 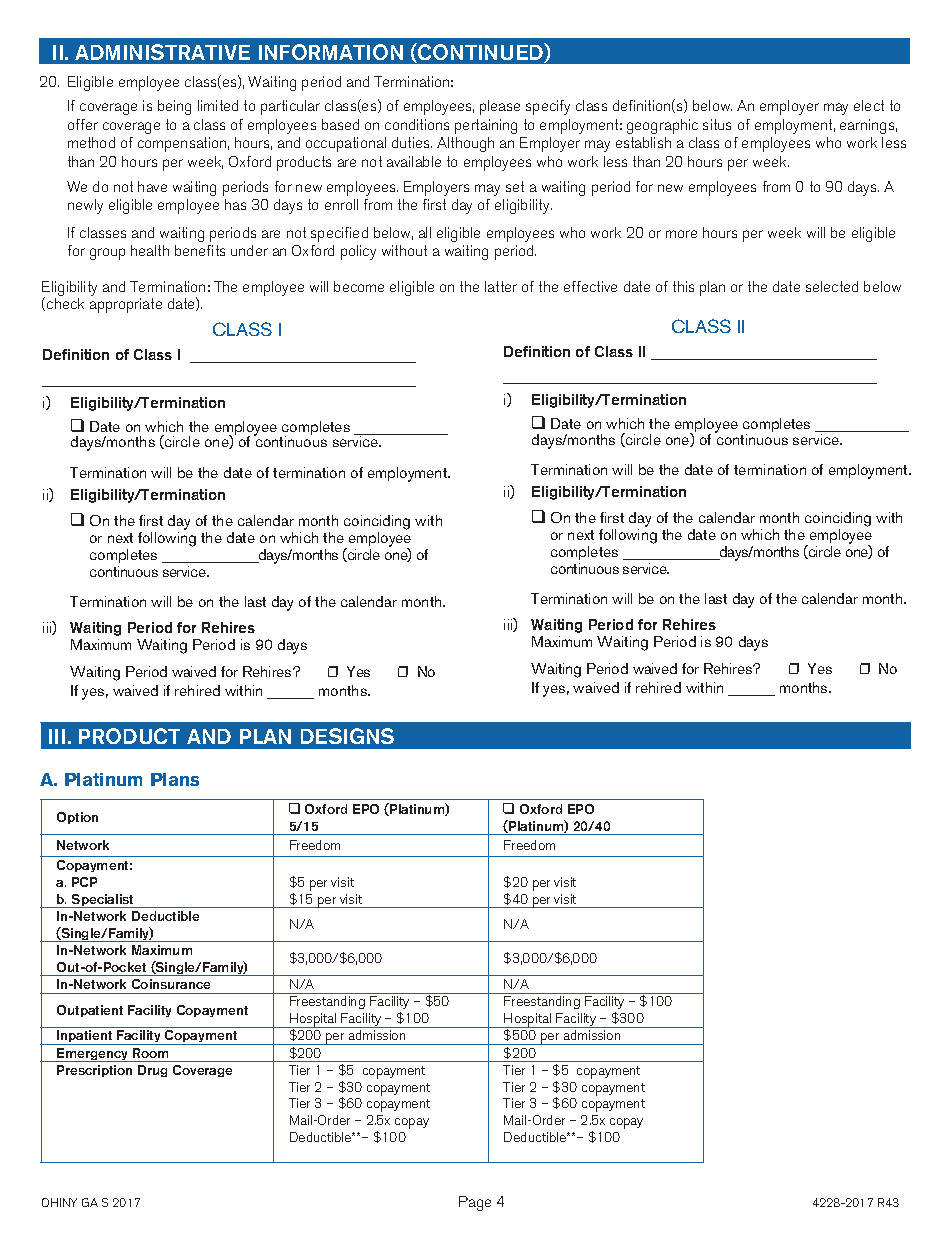 What do you see at coordinates (347, 736) in the document?
I see `DESIGNS` at bounding box center [347, 736].
